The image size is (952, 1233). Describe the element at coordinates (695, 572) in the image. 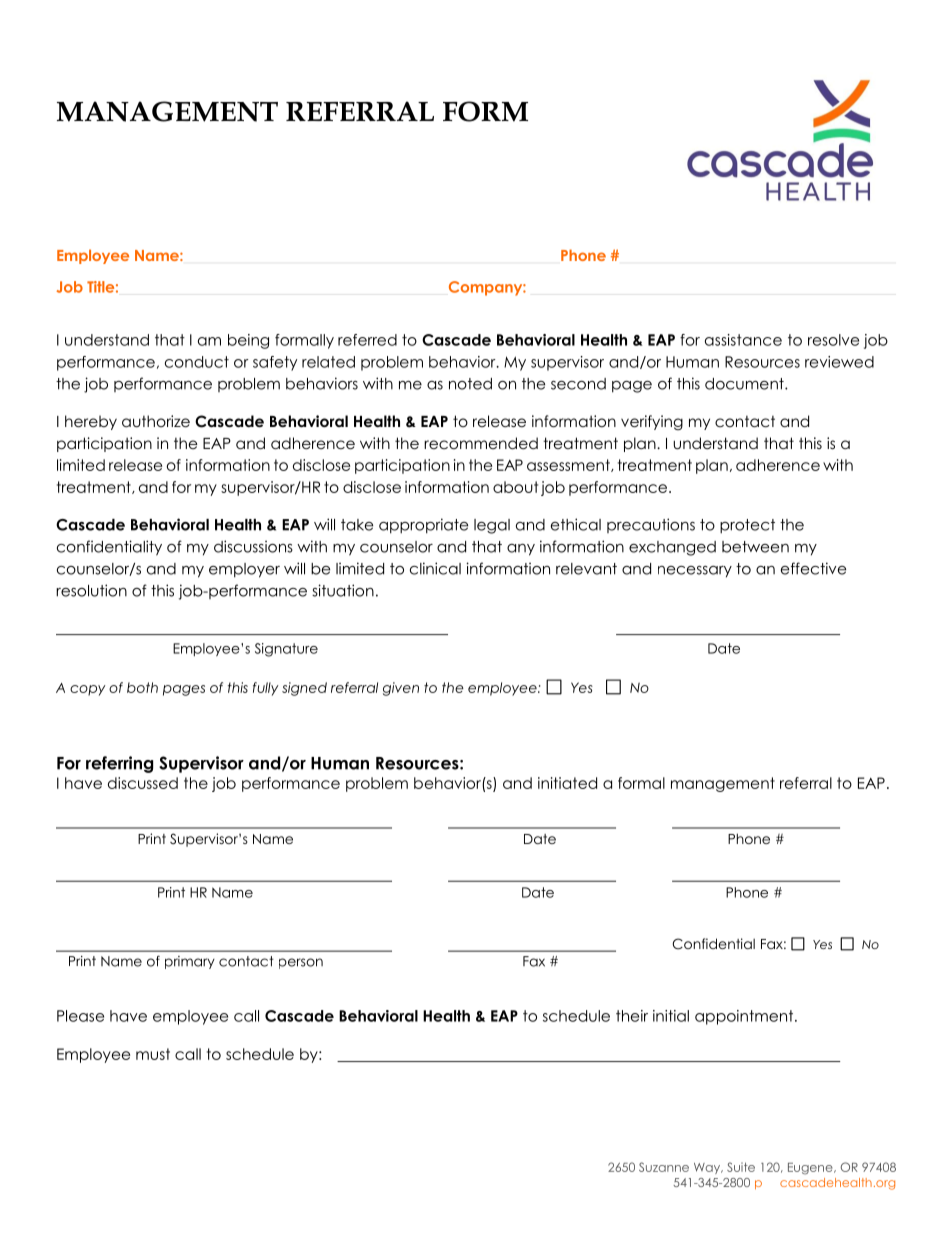

I see `necessary` at that location.
